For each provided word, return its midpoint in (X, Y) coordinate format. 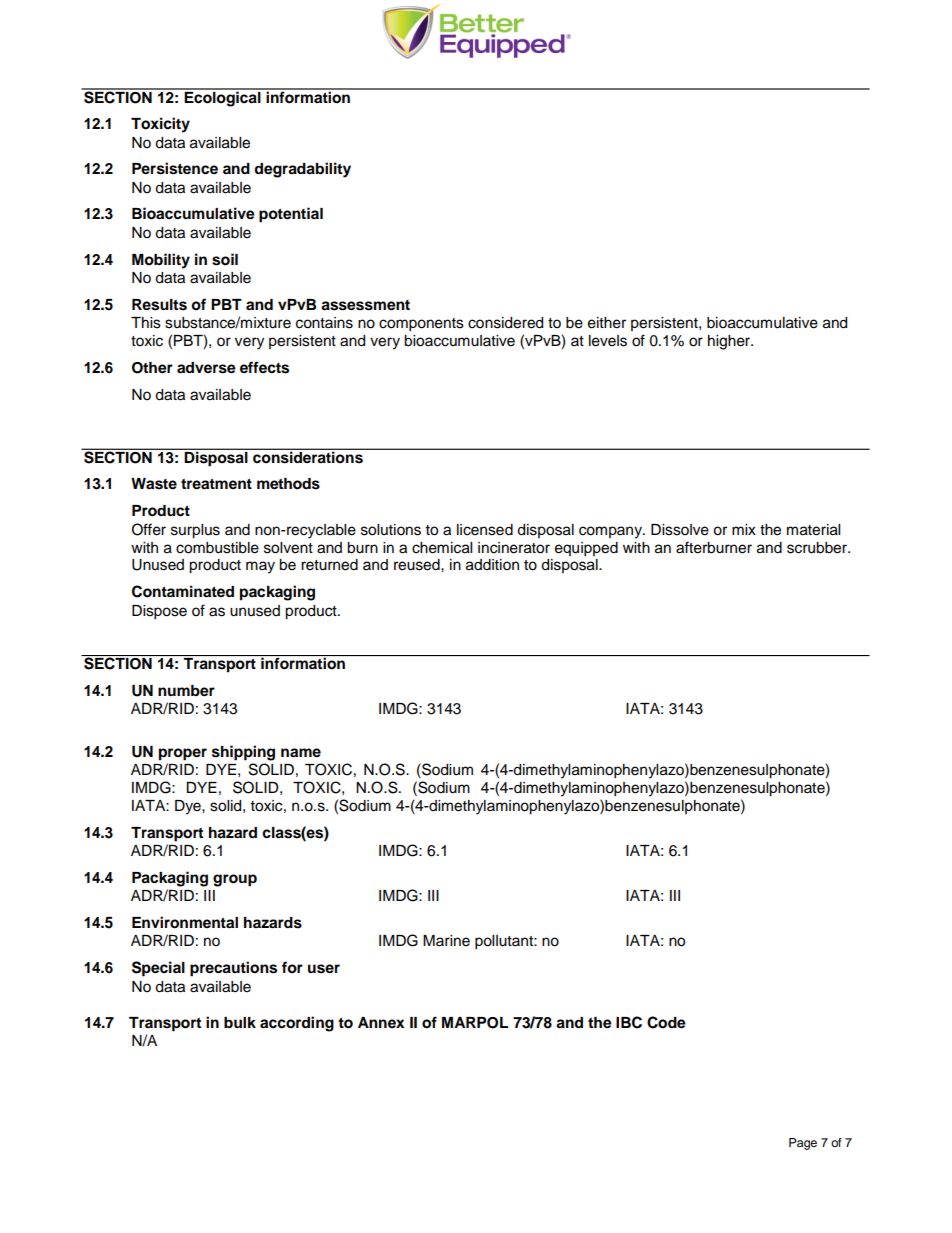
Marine (446, 941)
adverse (206, 368)
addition (492, 565)
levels (608, 341)
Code (666, 1022)
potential (291, 215)
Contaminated (183, 591)
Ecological (223, 98)
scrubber (818, 548)
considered (505, 323)
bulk (240, 1022)
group (235, 880)
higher (730, 342)
